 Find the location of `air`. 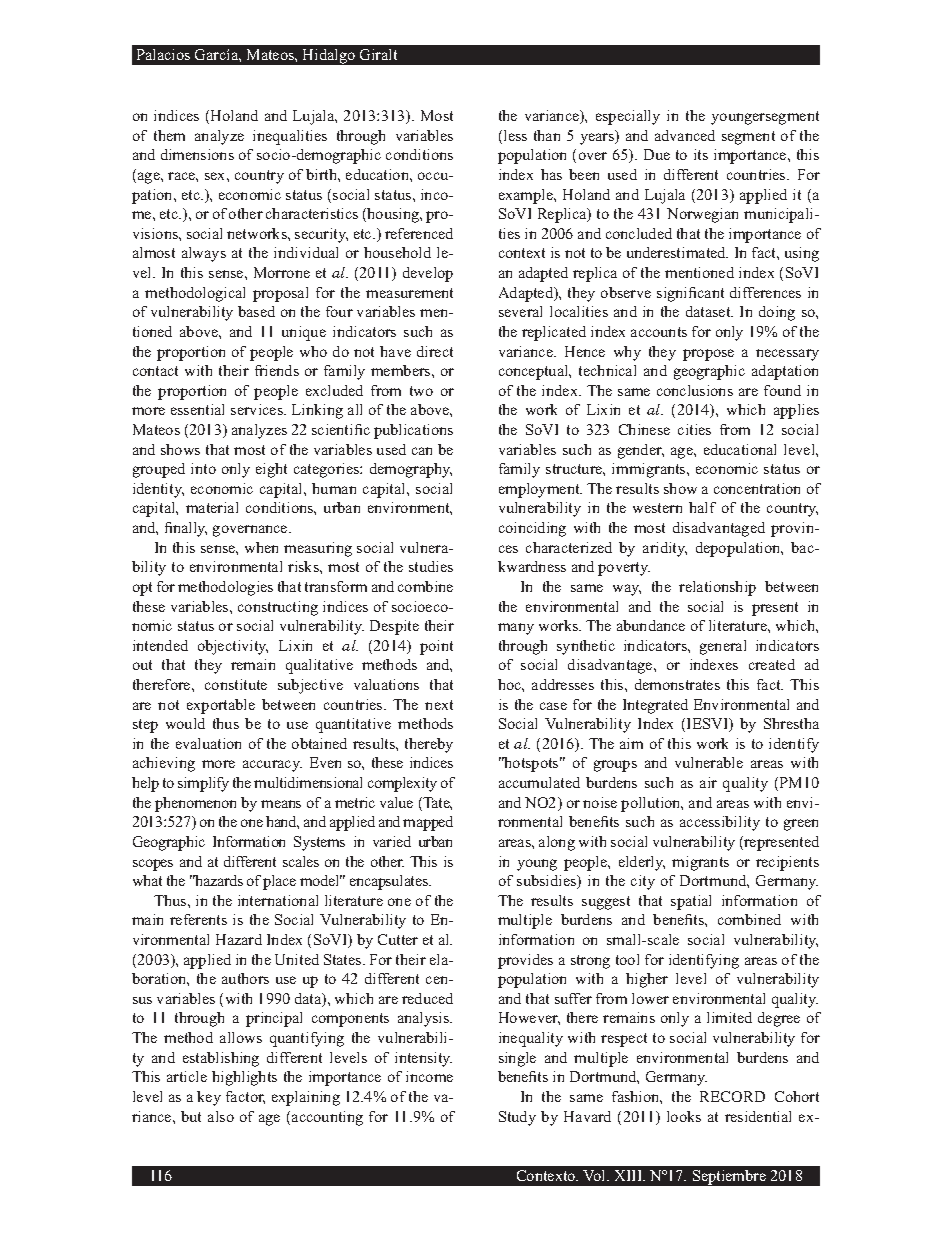

air is located at coordinates (708, 782).
